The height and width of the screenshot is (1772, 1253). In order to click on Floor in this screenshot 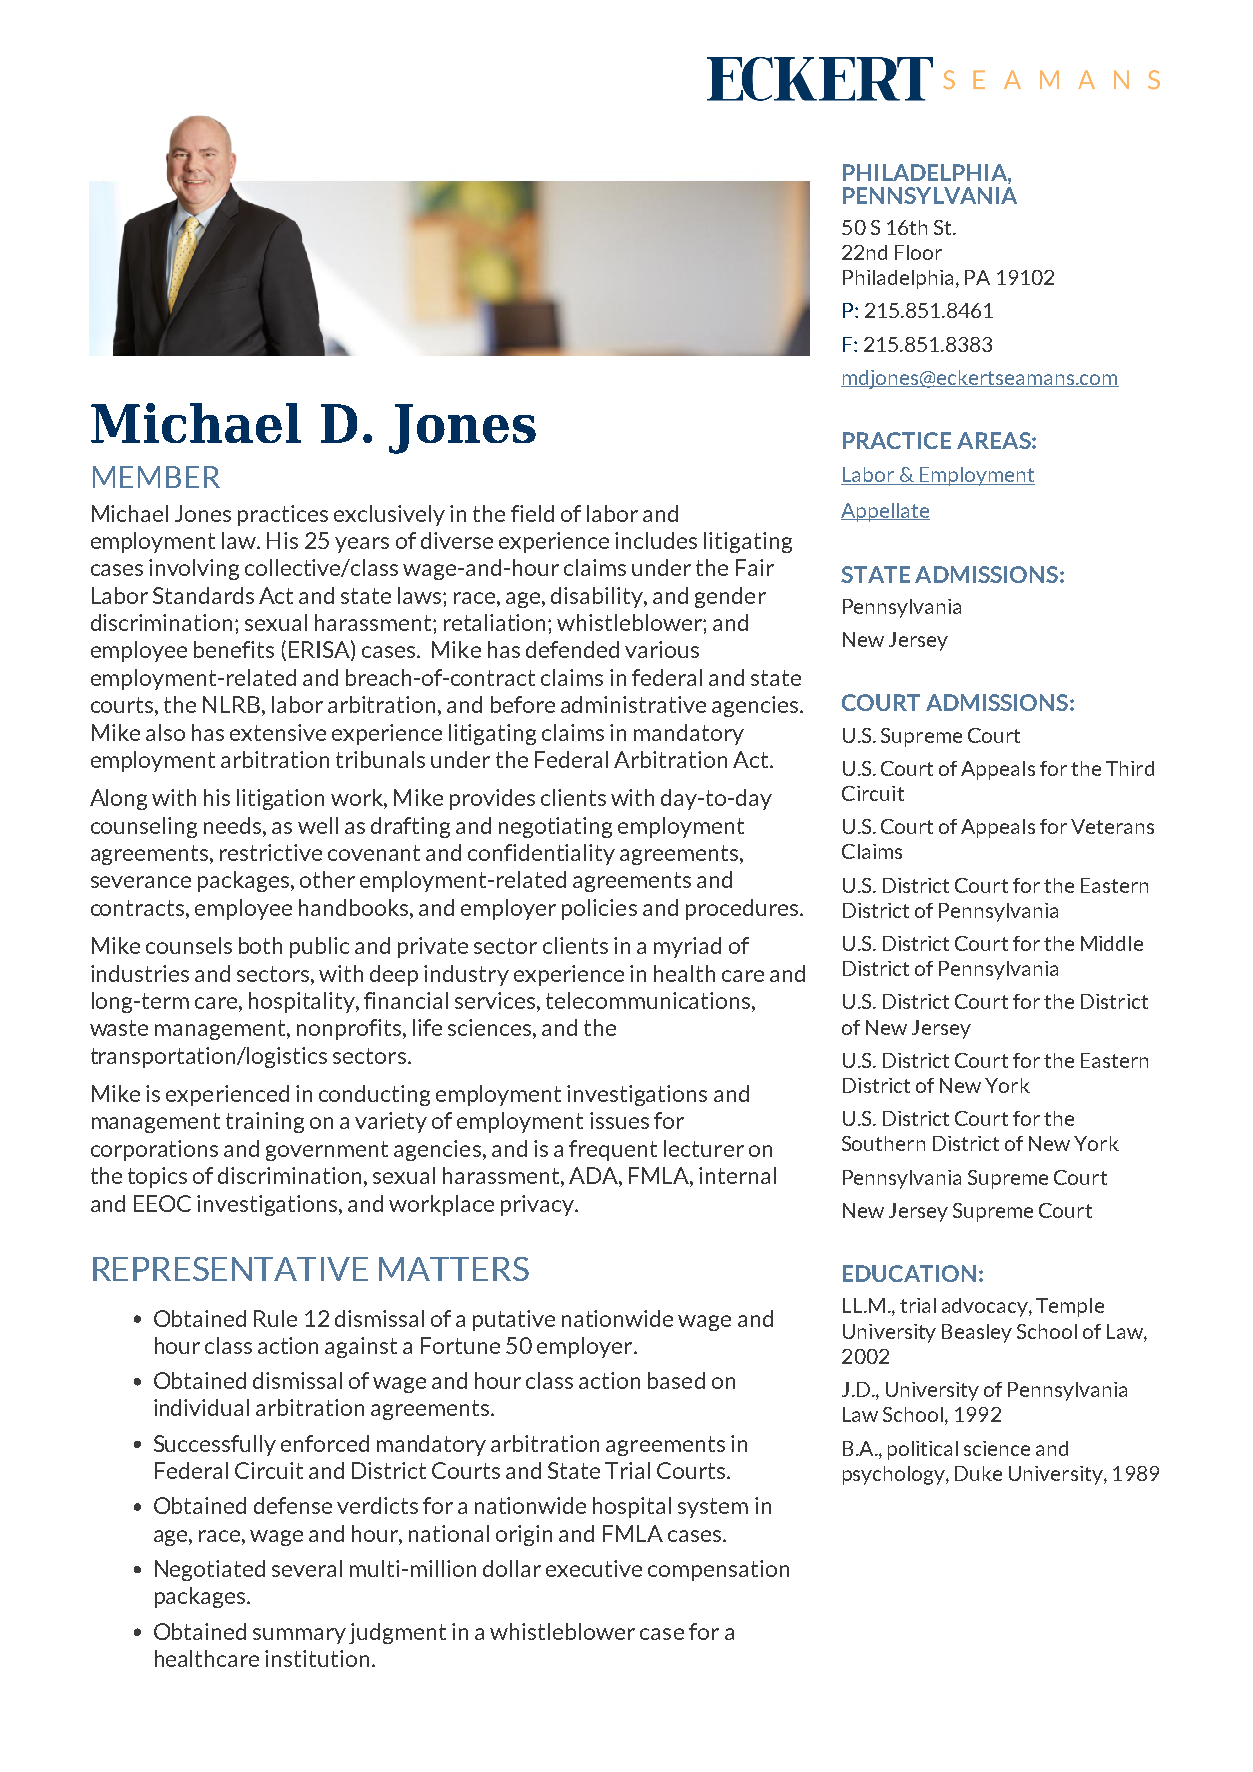, I will do `click(918, 252)`.
